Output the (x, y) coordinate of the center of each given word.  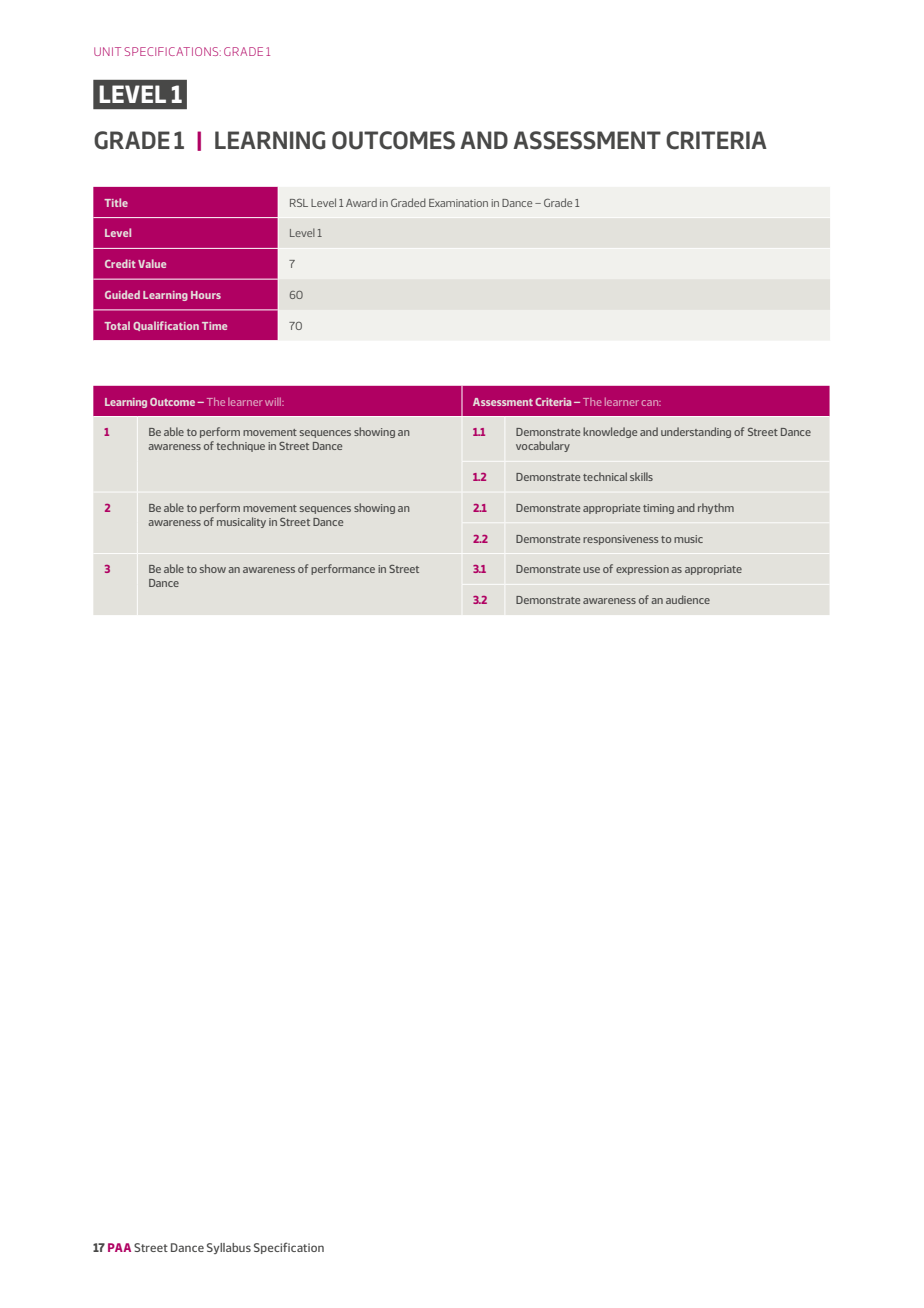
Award (361, 202)
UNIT (107, 51)
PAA (119, 1247)
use (591, 570)
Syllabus (229, 1248)
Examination (458, 203)
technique (240, 446)
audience (688, 599)
